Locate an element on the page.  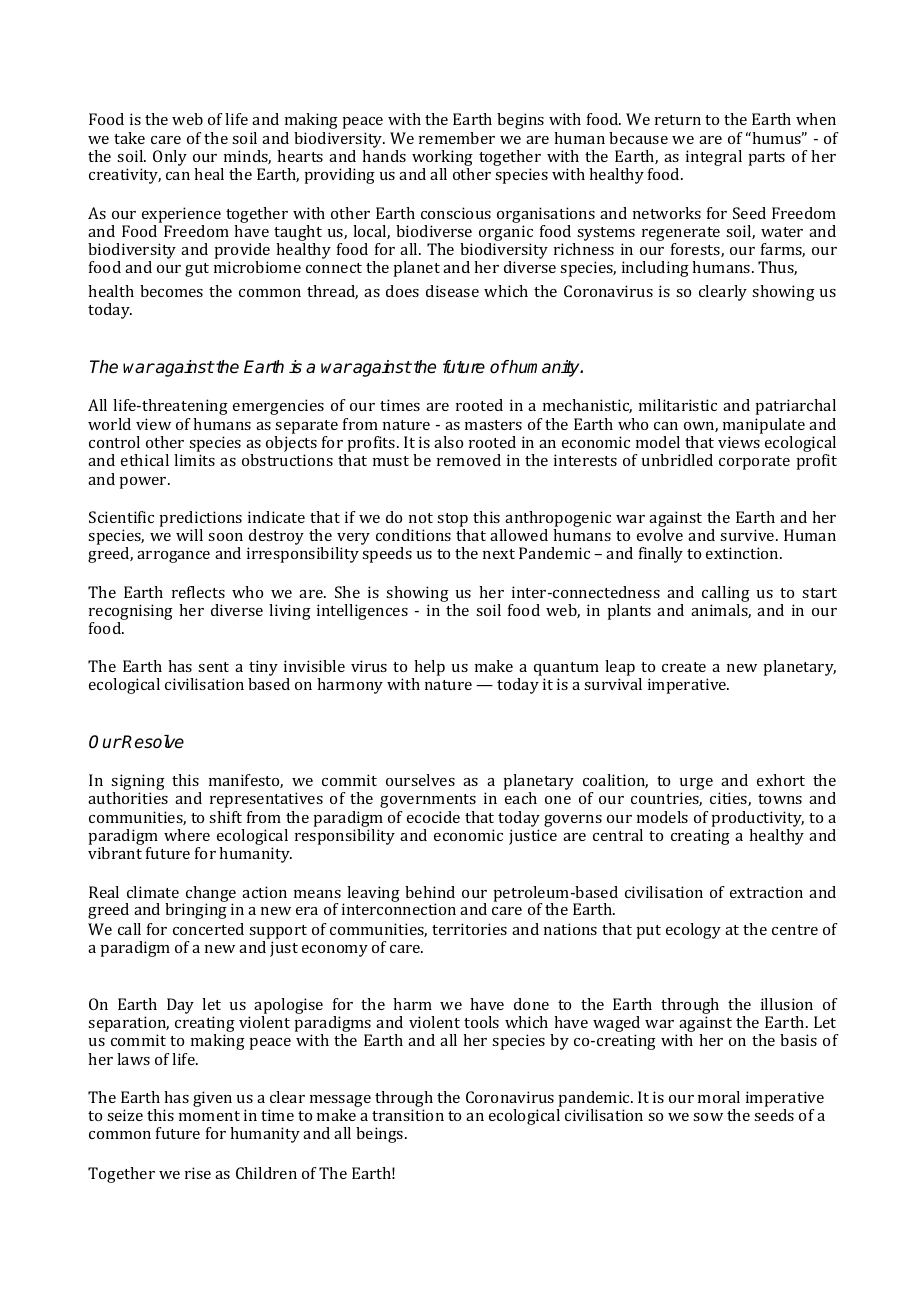
ecology is located at coordinates (693, 931).
